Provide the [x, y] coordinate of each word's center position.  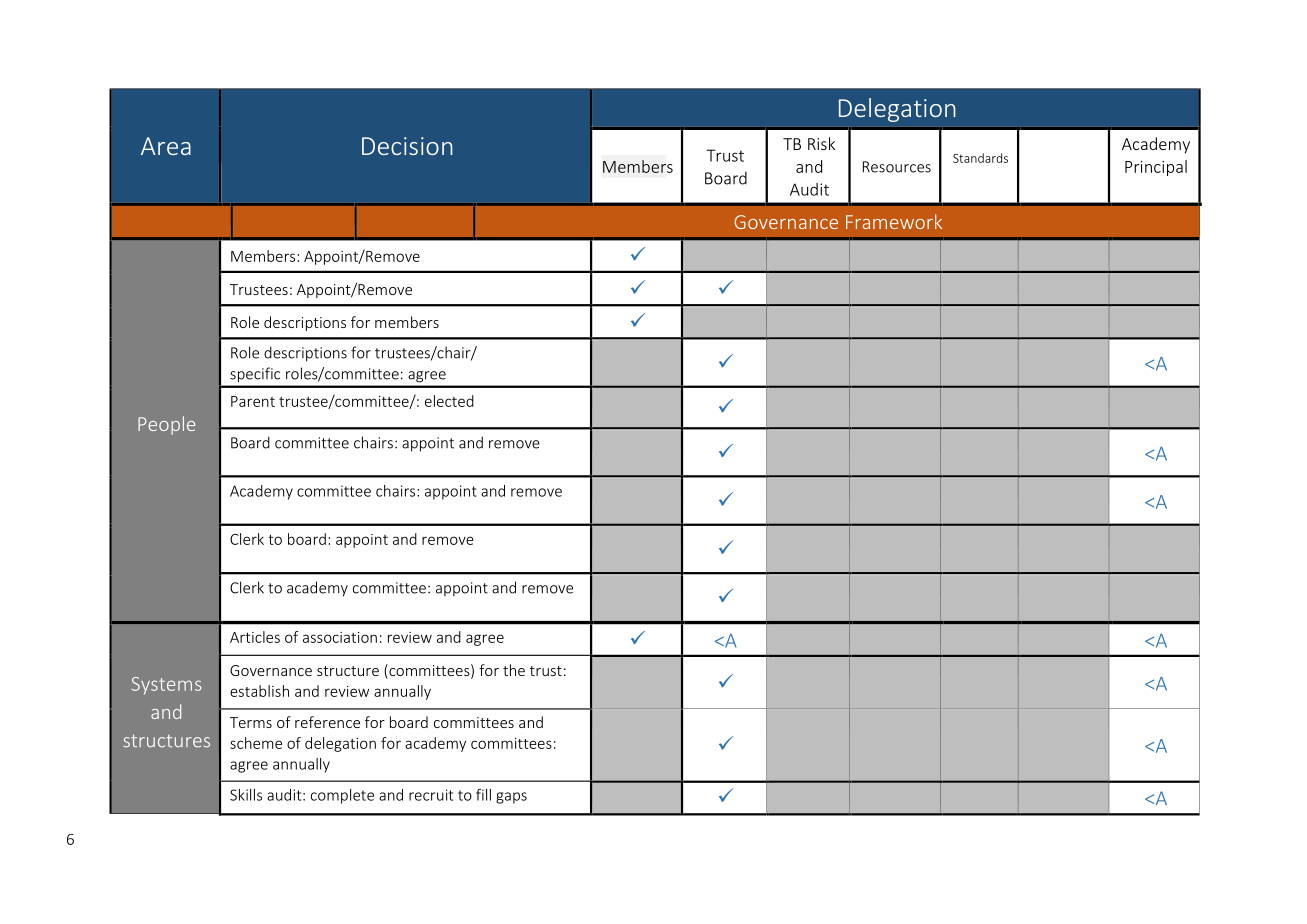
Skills [246, 795]
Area [166, 146]
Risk [821, 143]
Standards [980, 158]
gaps [511, 798]
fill [483, 795]
